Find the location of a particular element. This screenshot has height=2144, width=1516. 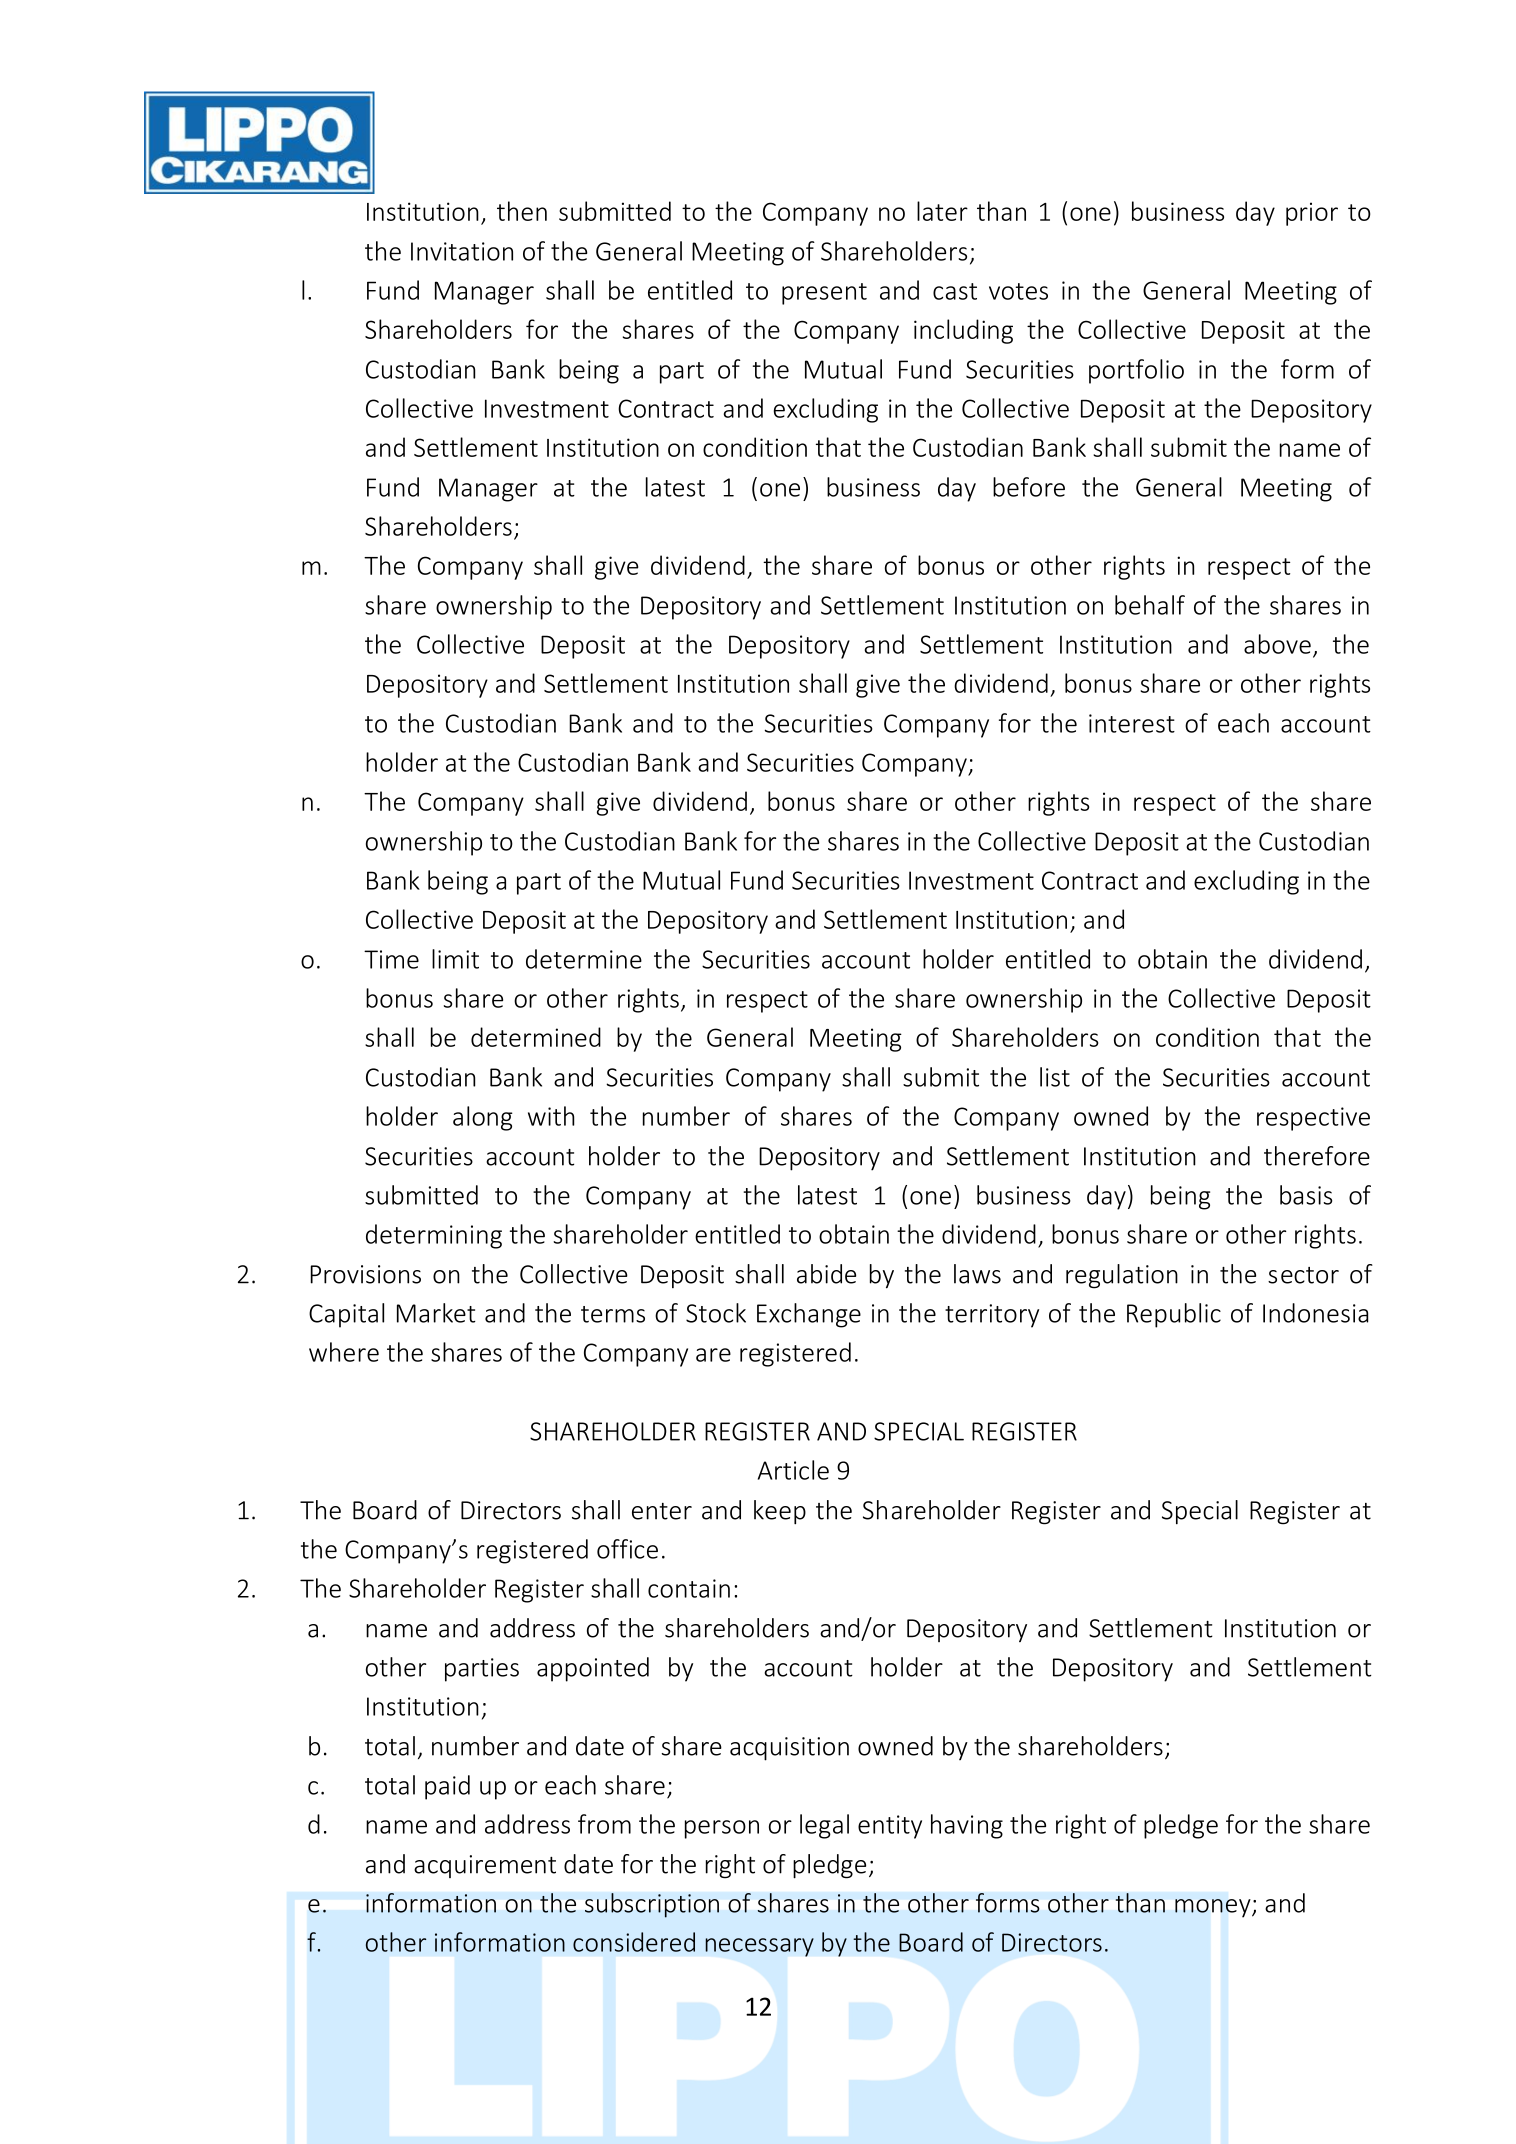

acquirement is located at coordinates (485, 1866).
